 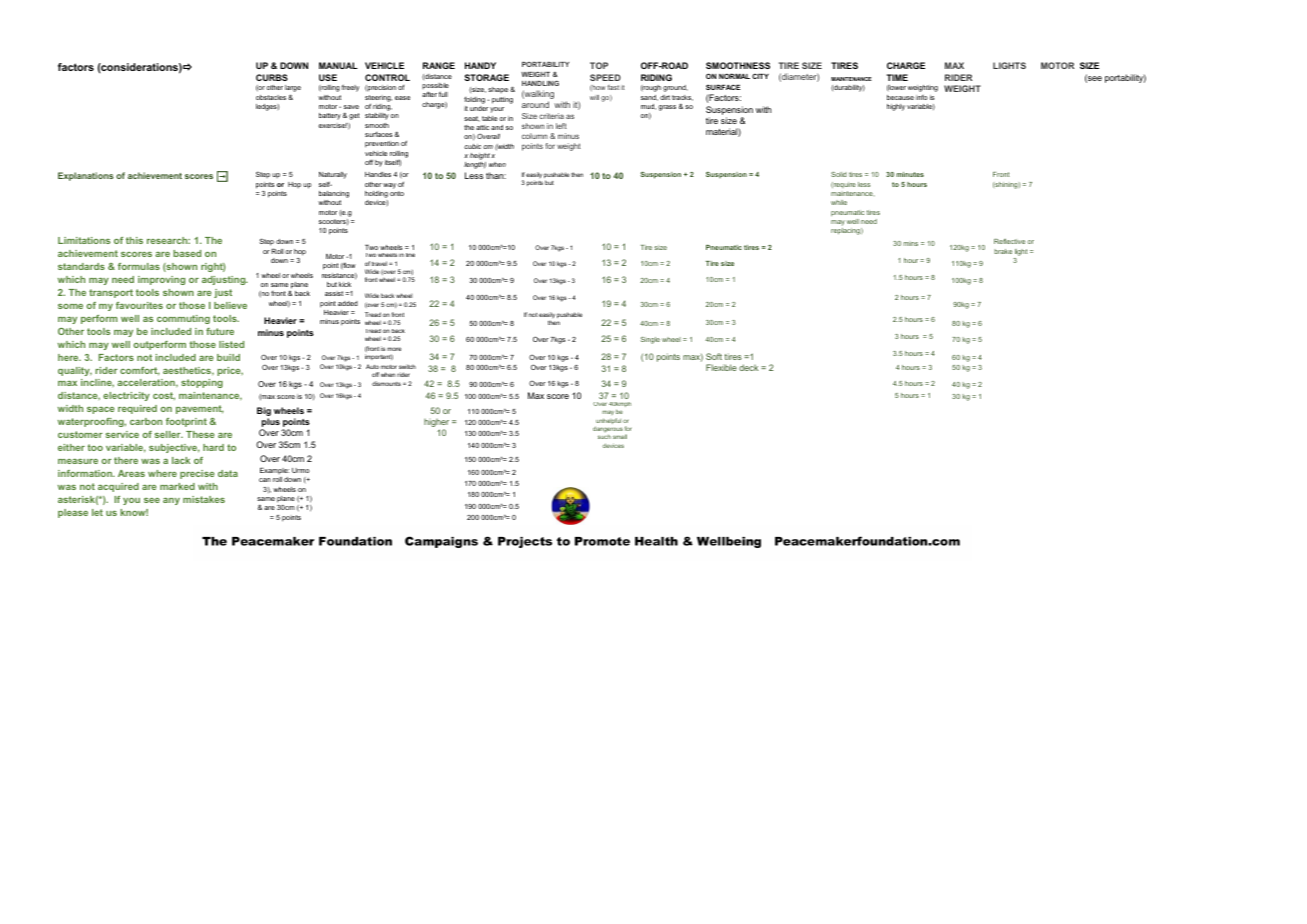 What do you see at coordinates (86, 176) in the screenshot?
I see `Explanations` at bounding box center [86, 176].
